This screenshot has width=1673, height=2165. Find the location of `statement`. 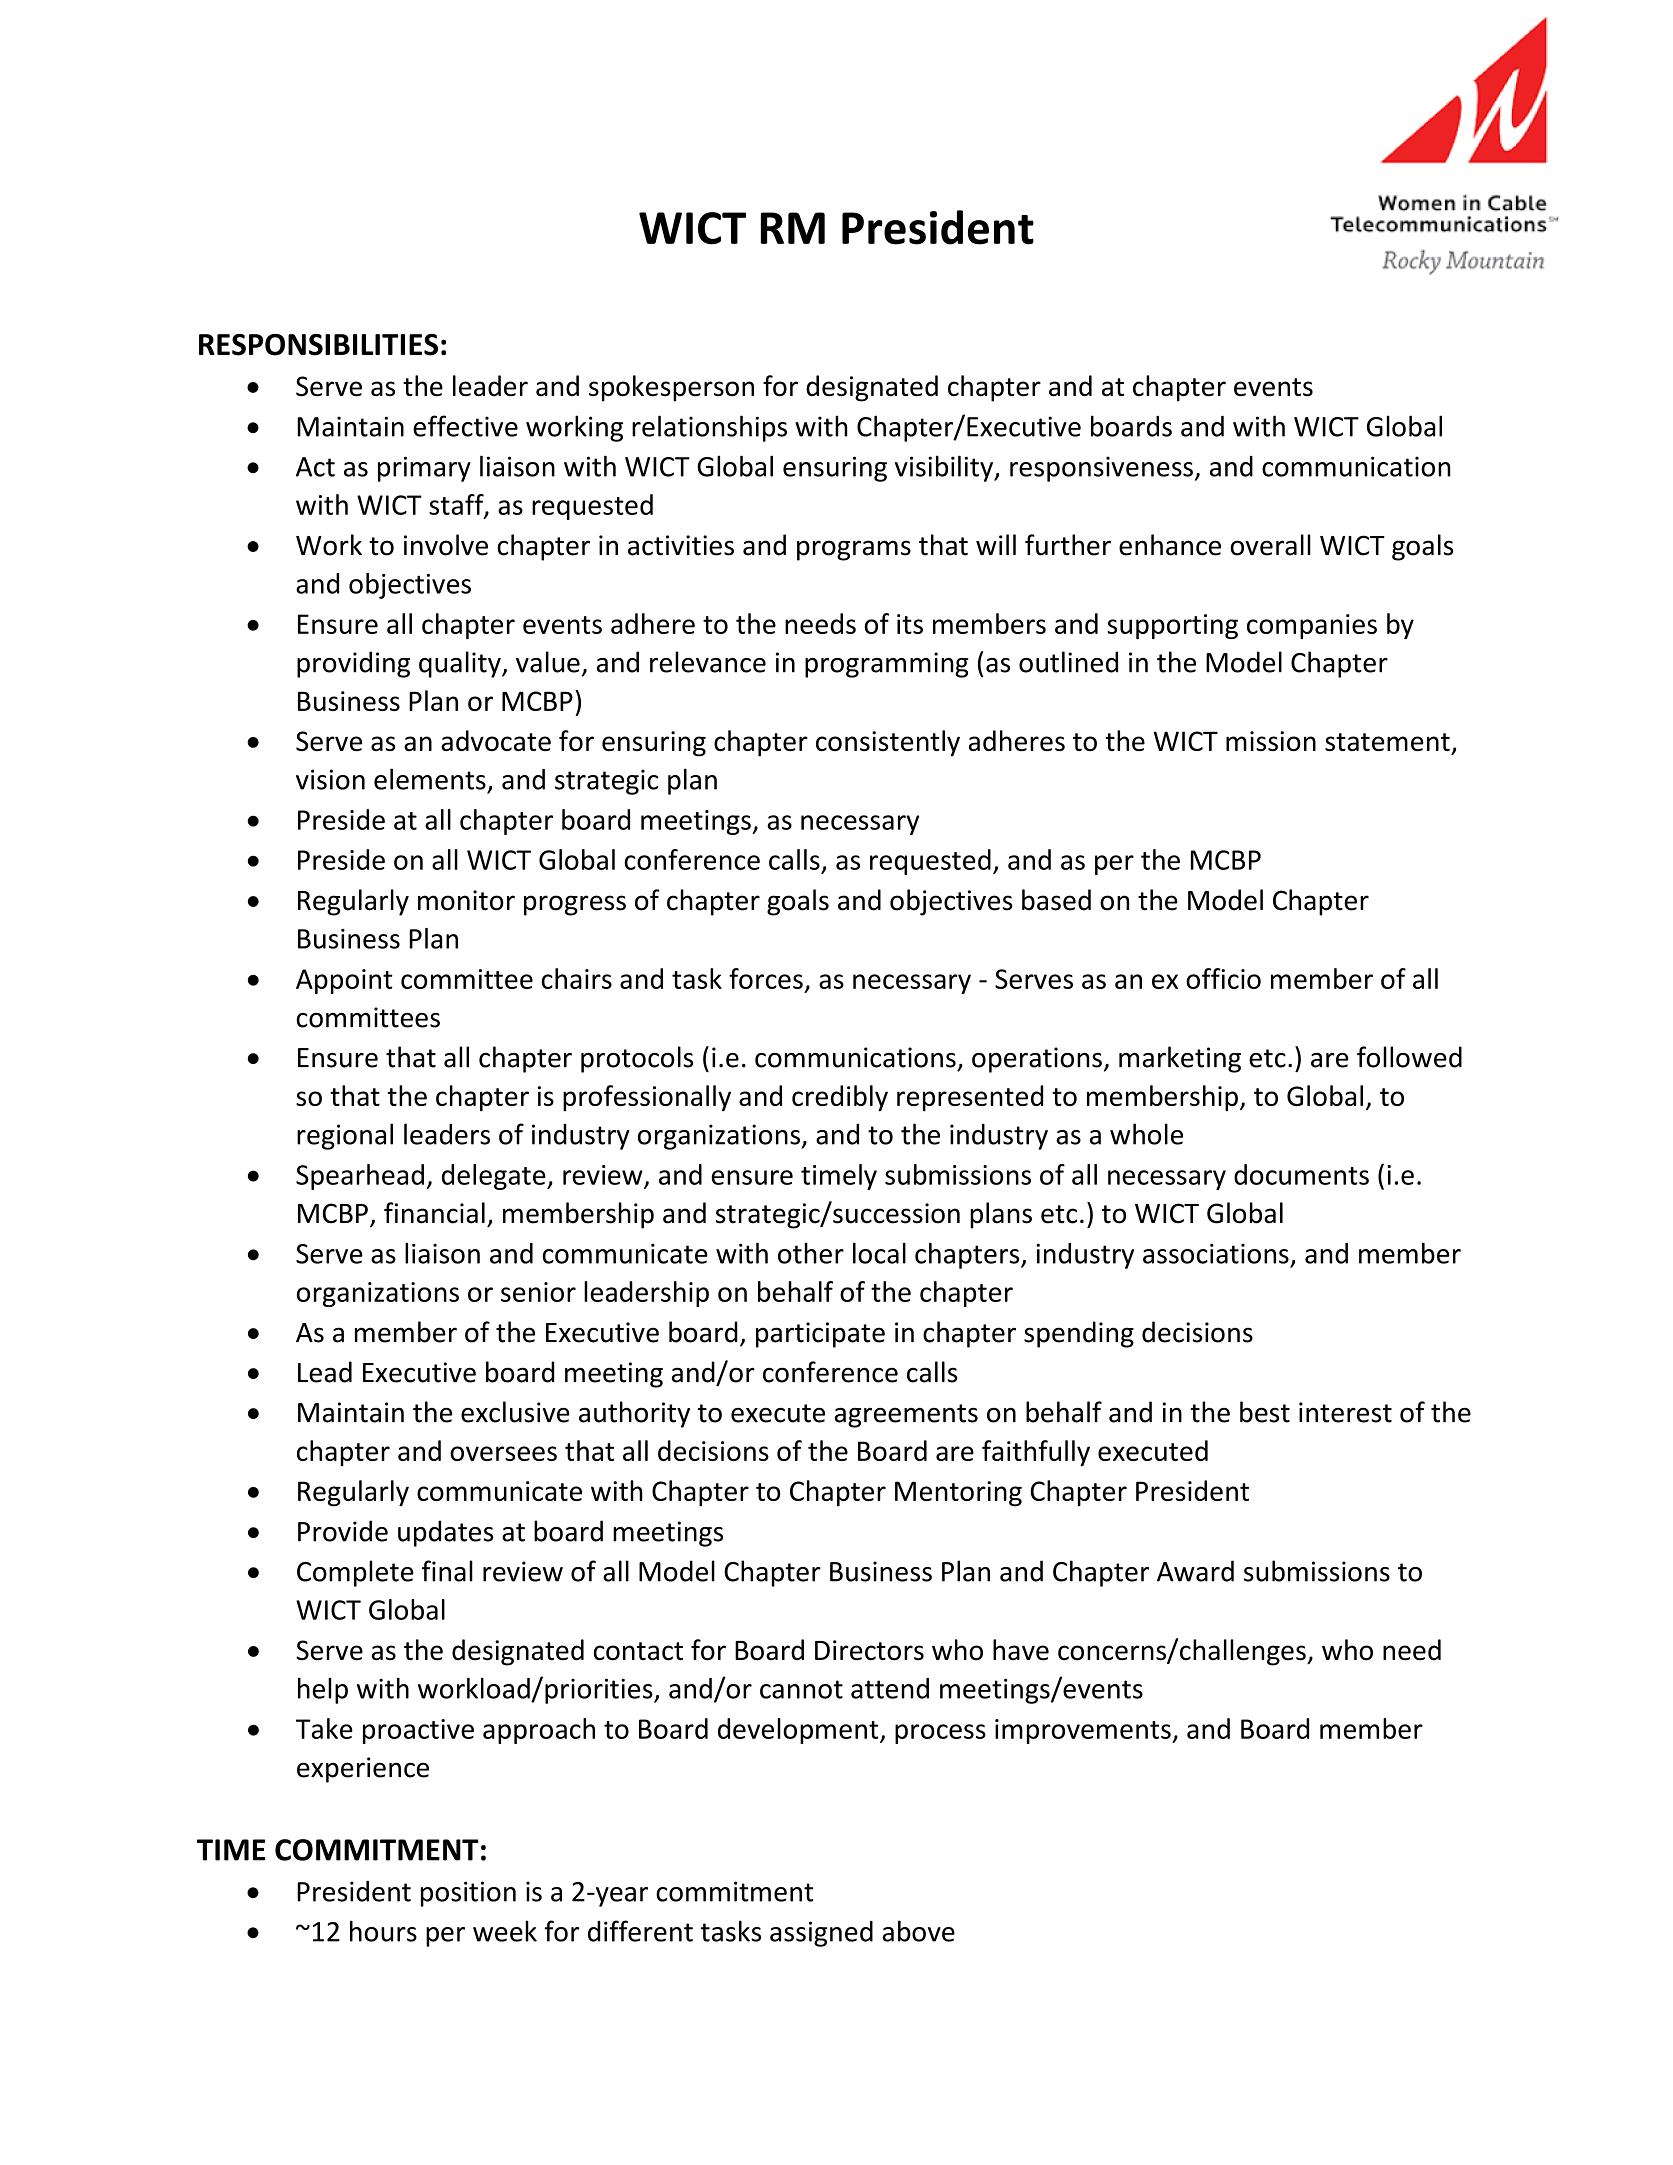

statement is located at coordinates (1387, 742).
